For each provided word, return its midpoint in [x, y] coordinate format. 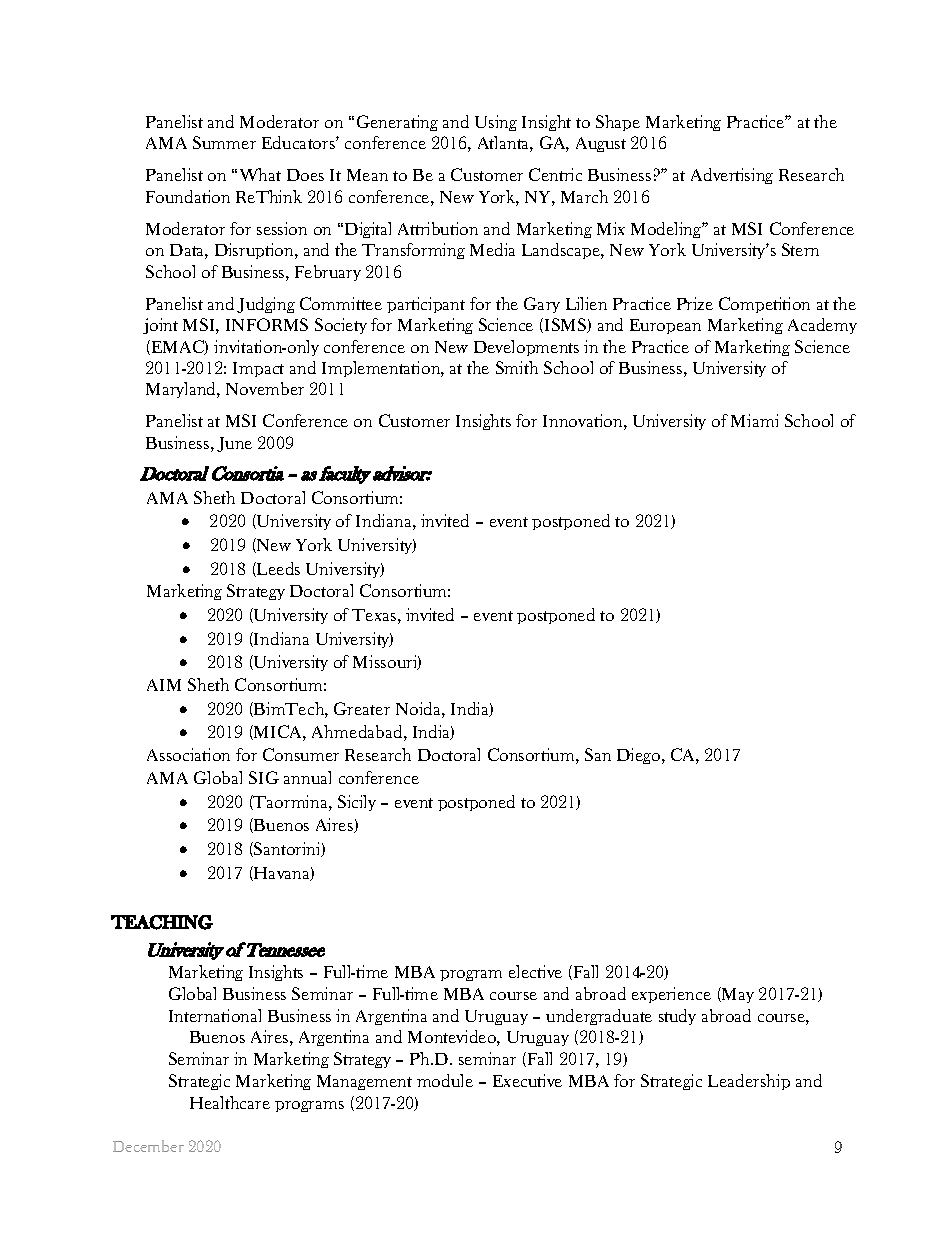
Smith [517, 367]
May [737, 995]
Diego [640, 756]
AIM [164, 685]
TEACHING [162, 922]
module [445, 1080]
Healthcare [230, 1102]
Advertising [732, 176]
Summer [224, 142]
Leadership [749, 1082]
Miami [754, 420]
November [265, 388]
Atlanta [505, 144]
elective [535, 971]
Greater [362, 708]
